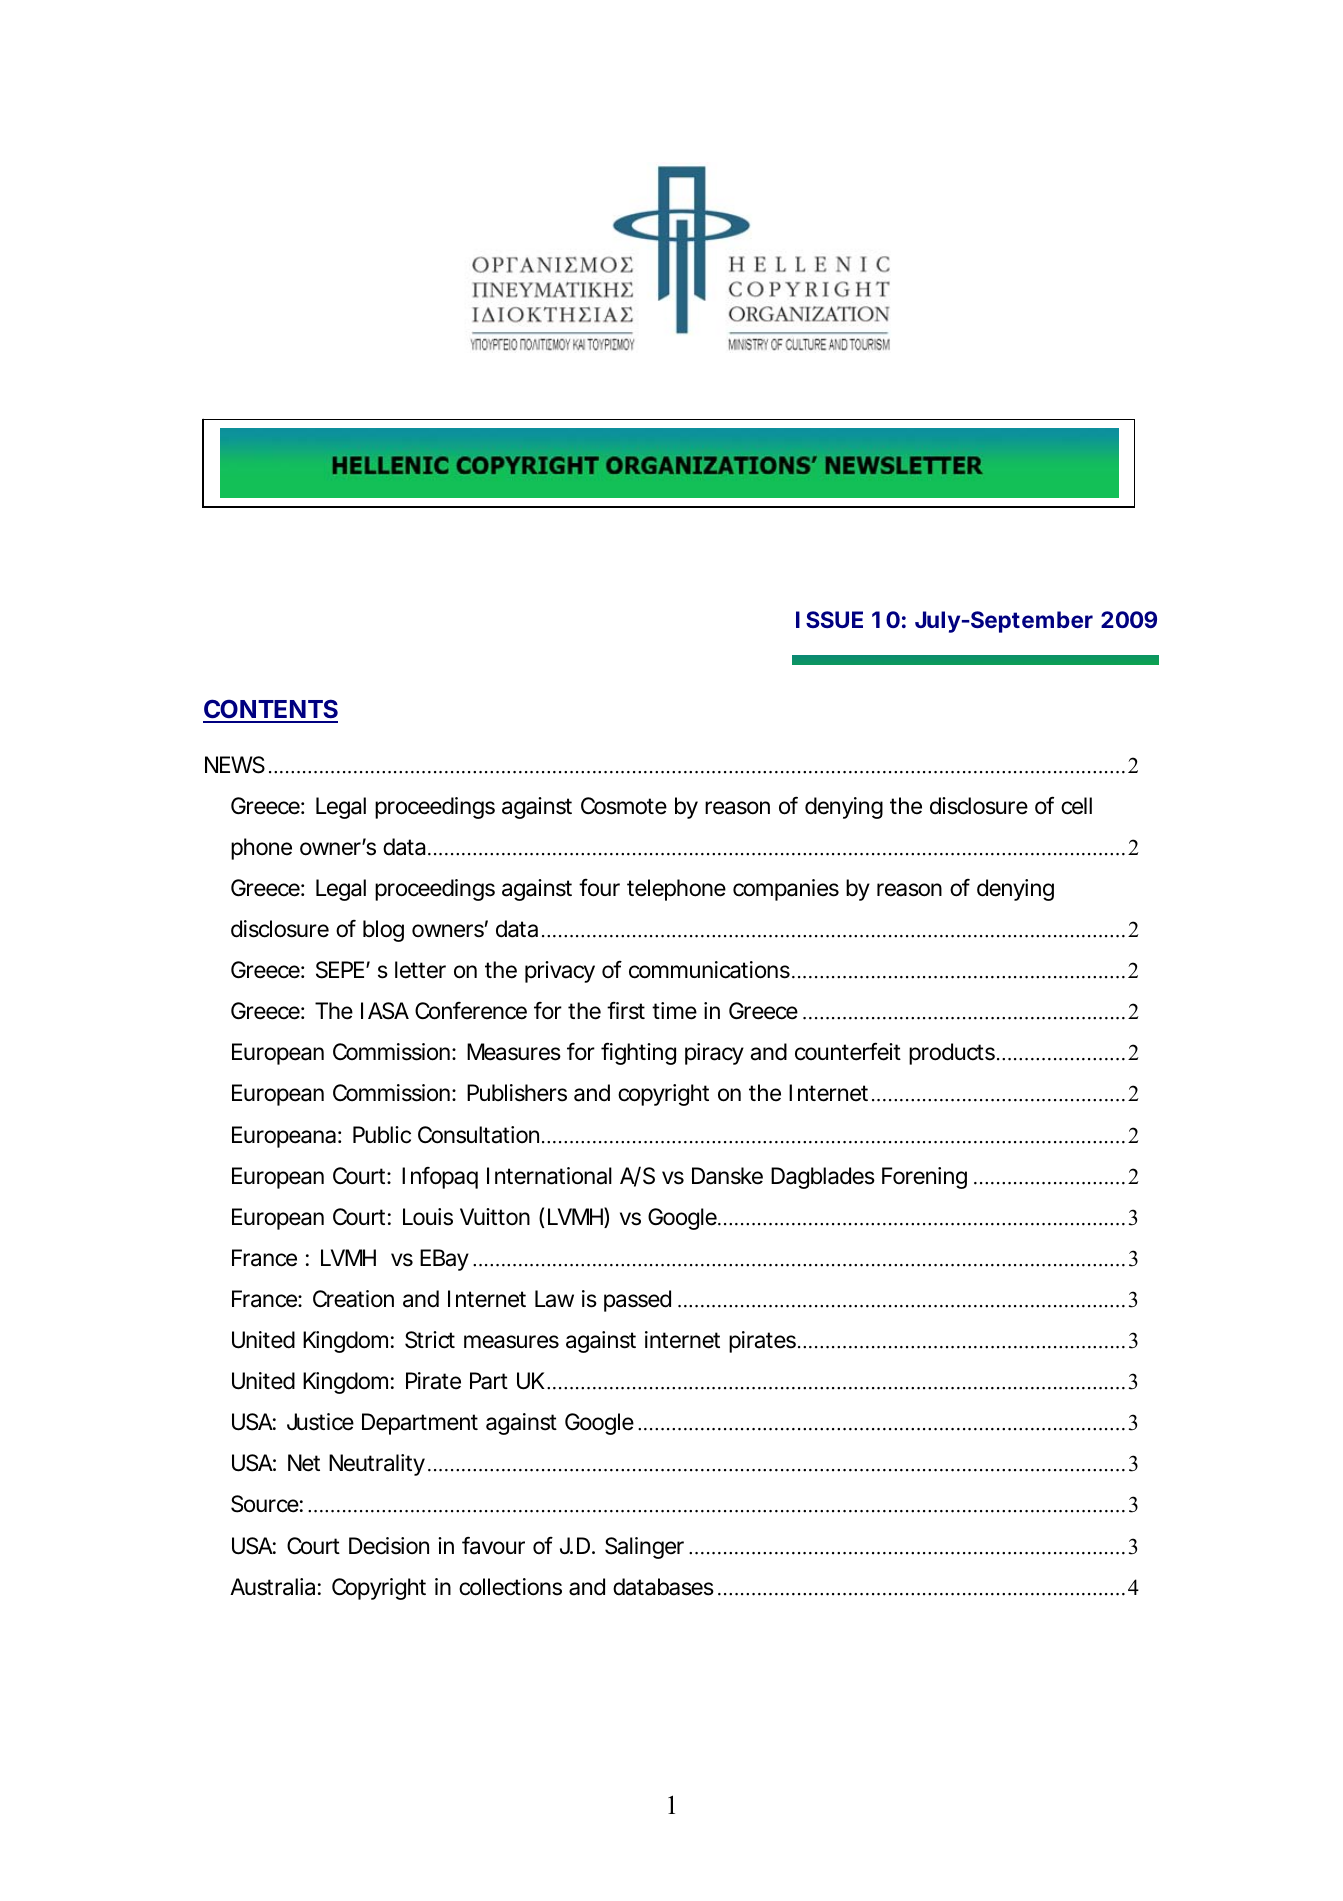  Describe the element at coordinates (420, 970) in the screenshot. I see `letter` at that location.
